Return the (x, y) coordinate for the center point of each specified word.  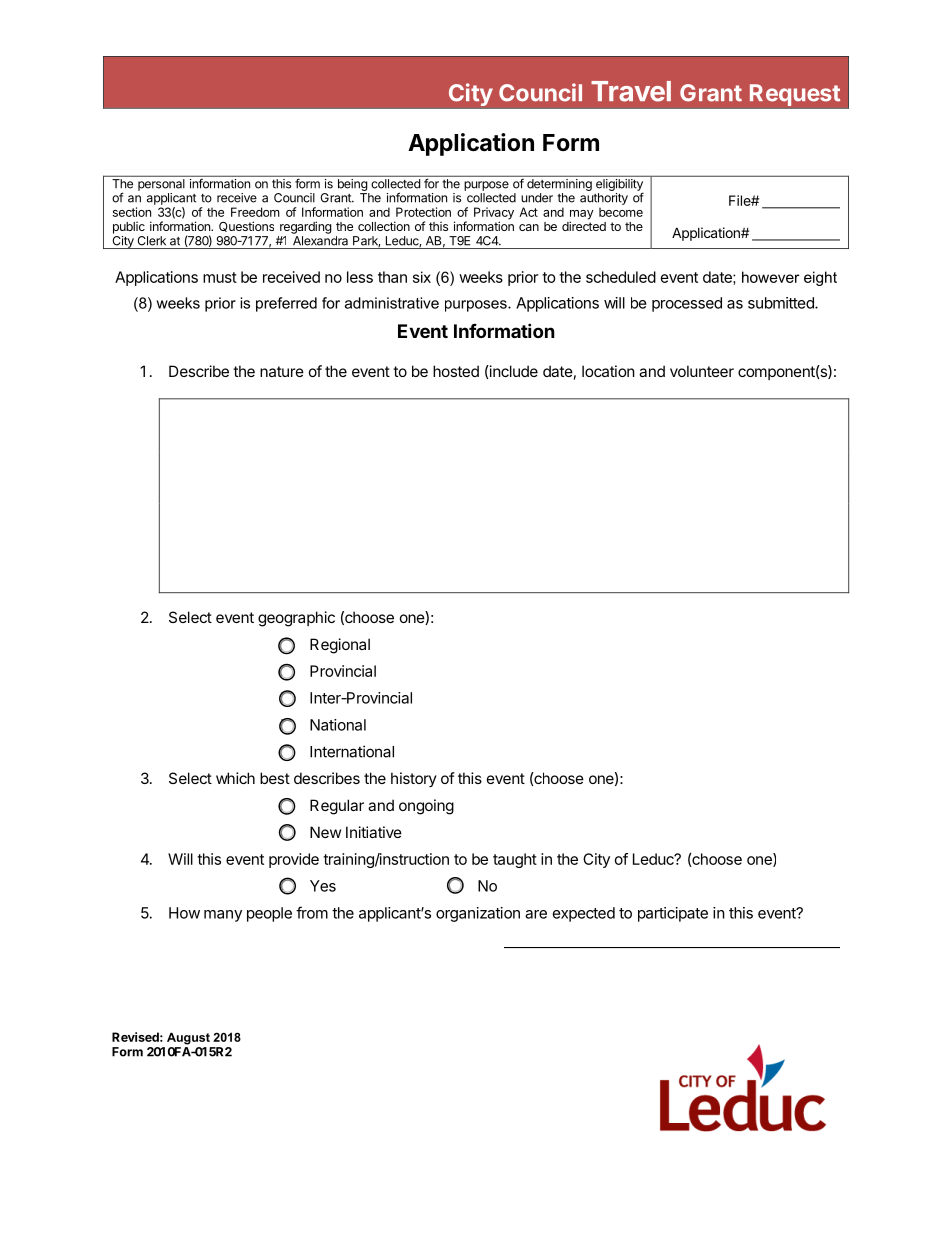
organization (478, 914)
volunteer (702, 371)
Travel (631, 91)
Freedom (255, 212)
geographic (296, 619)
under (537, 198)
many (223, 916)
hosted (456, 371)
